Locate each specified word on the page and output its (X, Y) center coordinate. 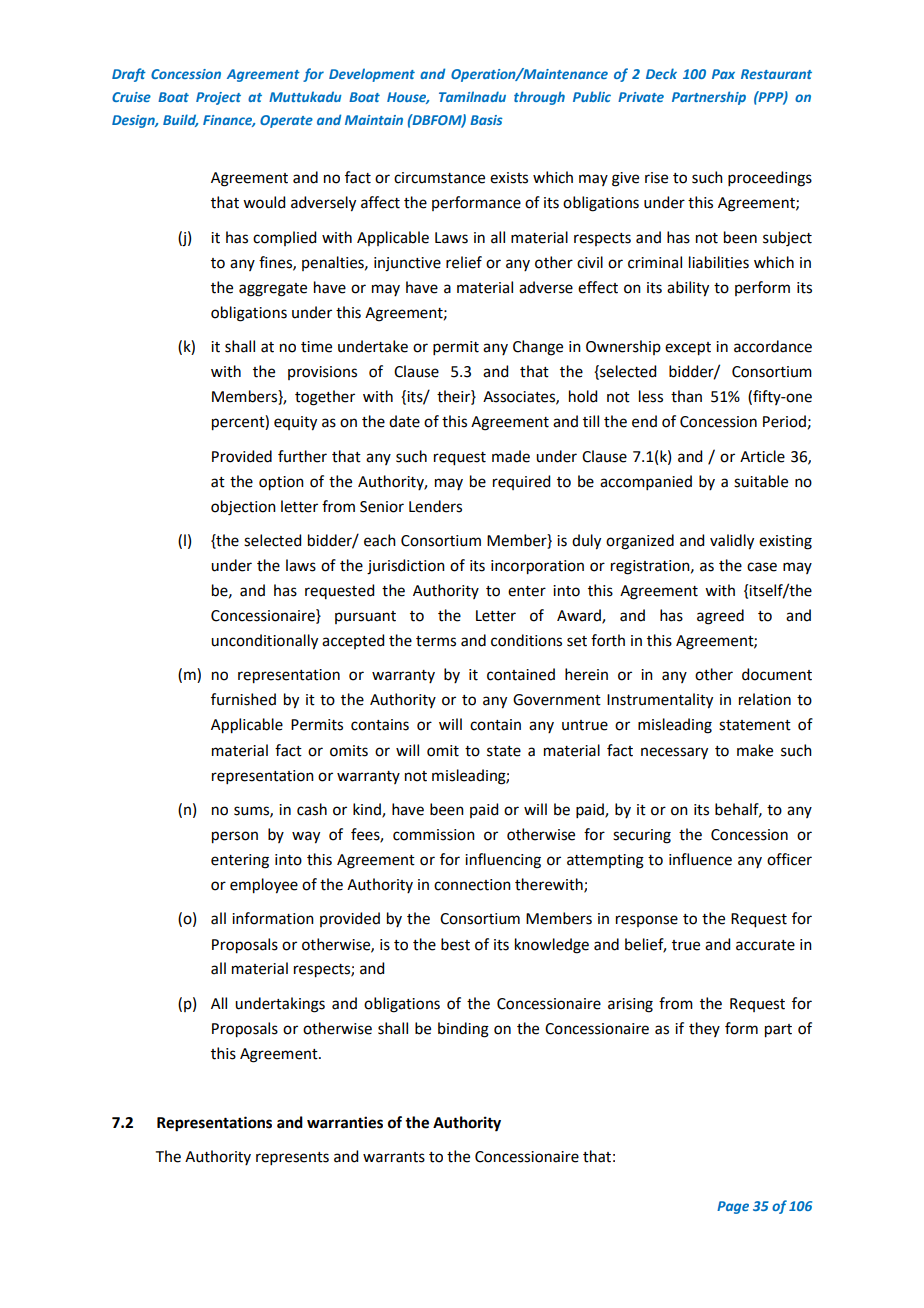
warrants (394, 1157)
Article (762, 456)
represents (292, 1158)
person (235, 837)
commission (434, 835)
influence (700, 859)
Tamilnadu (472, 96)
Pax (723, 74)
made (511, 456)
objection (243, 508)
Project (218, 98)
